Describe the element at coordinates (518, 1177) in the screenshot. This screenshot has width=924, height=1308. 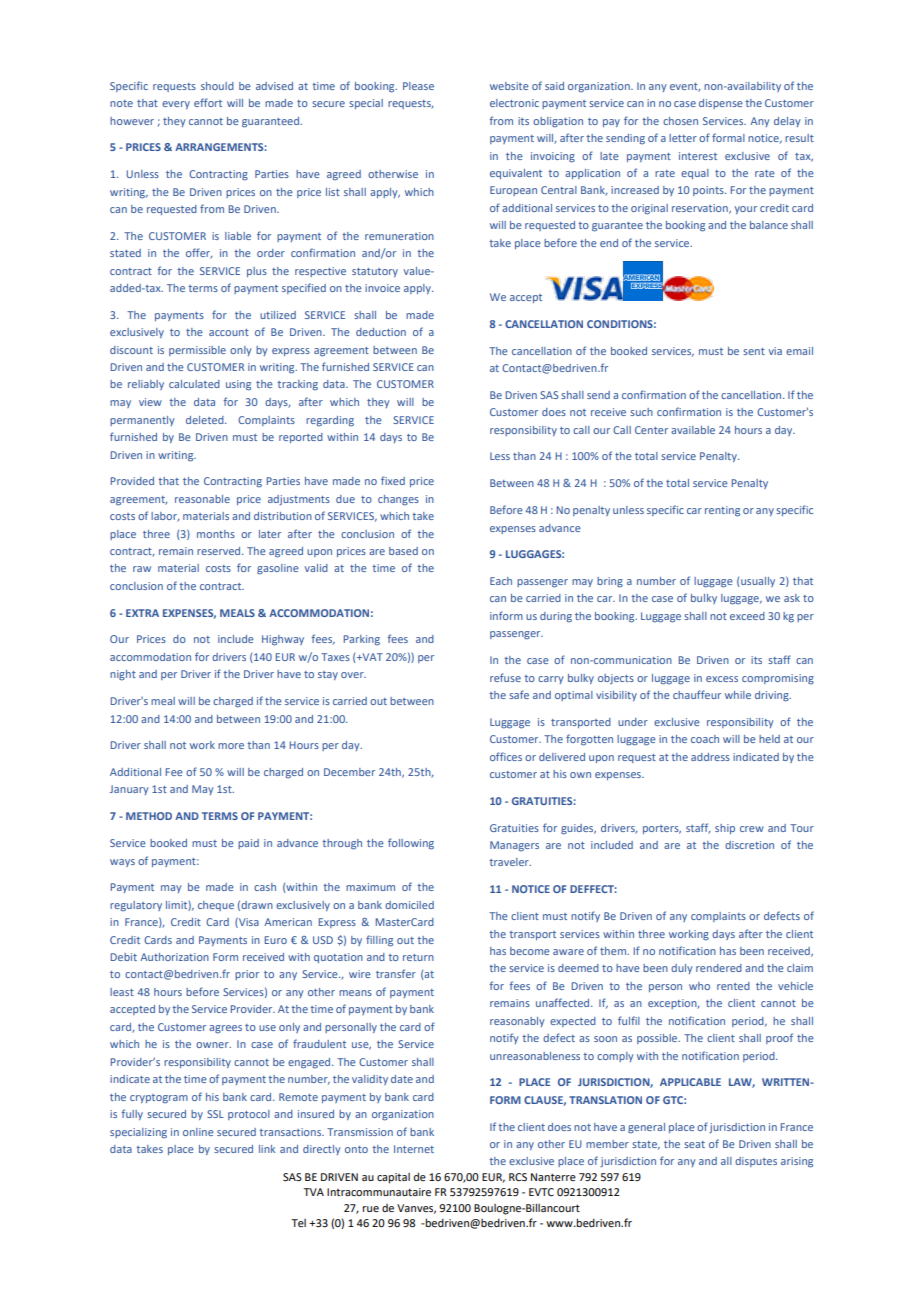
I see `RCS` at that location.
